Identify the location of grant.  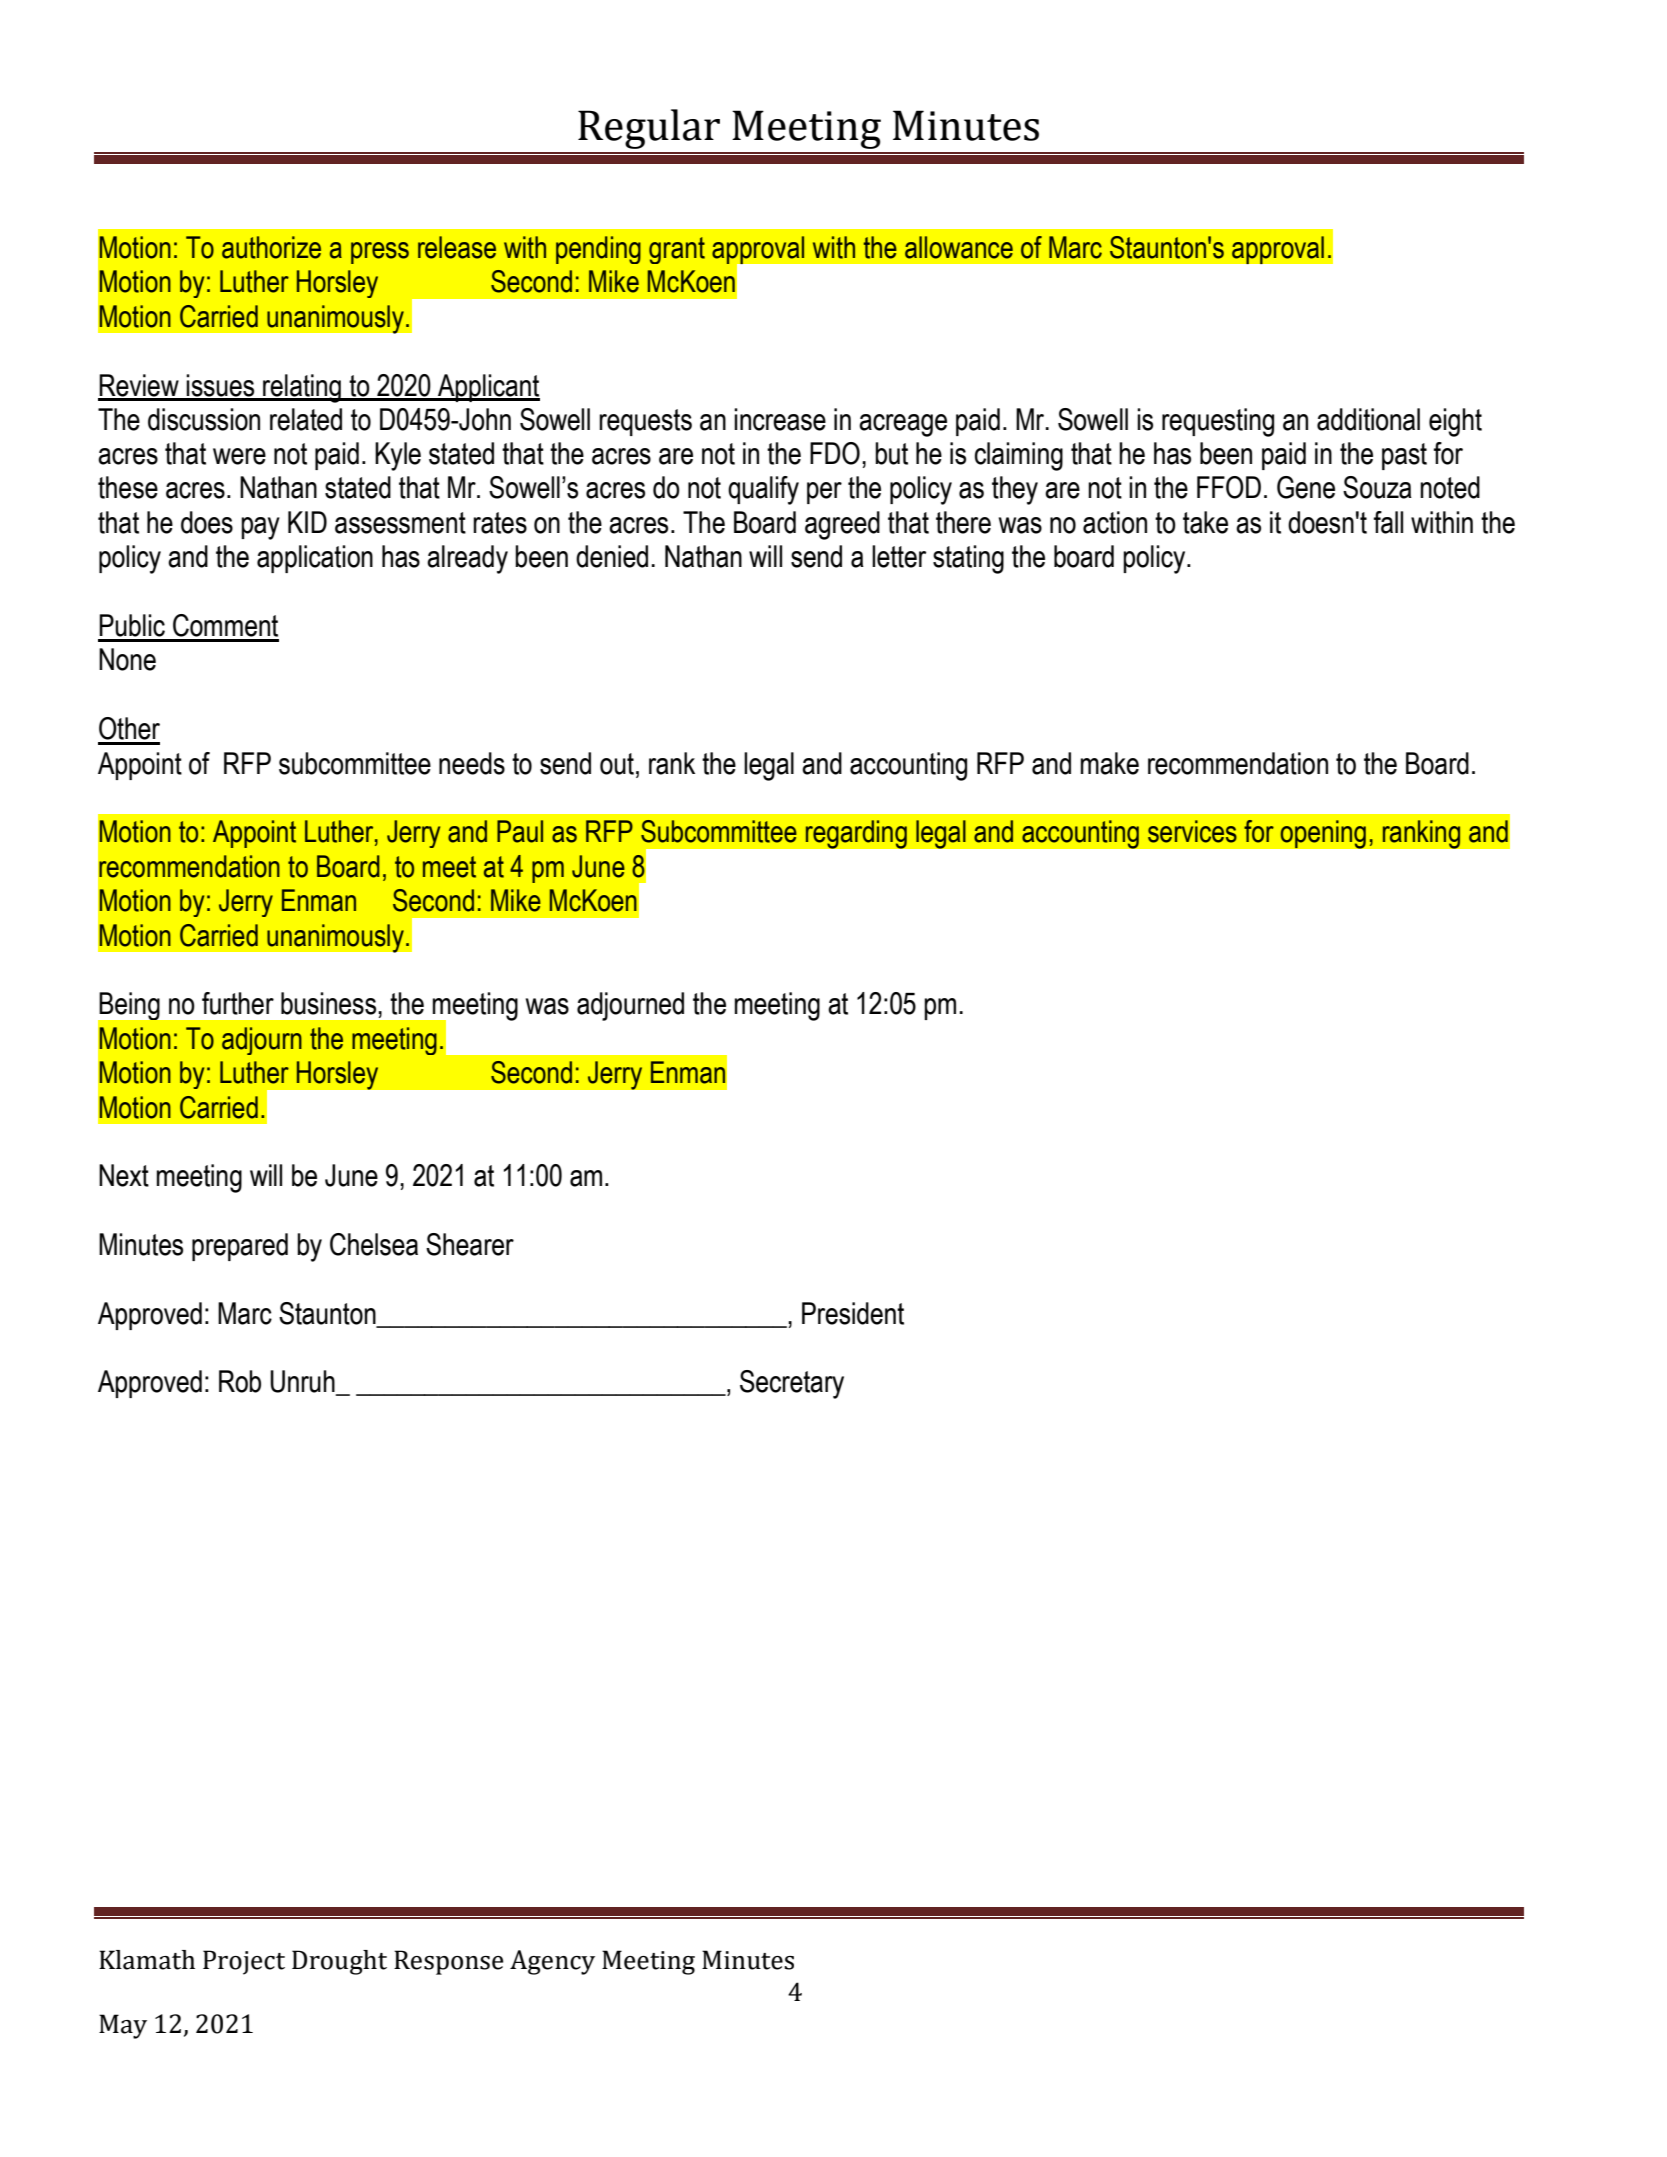
(677, 250).
